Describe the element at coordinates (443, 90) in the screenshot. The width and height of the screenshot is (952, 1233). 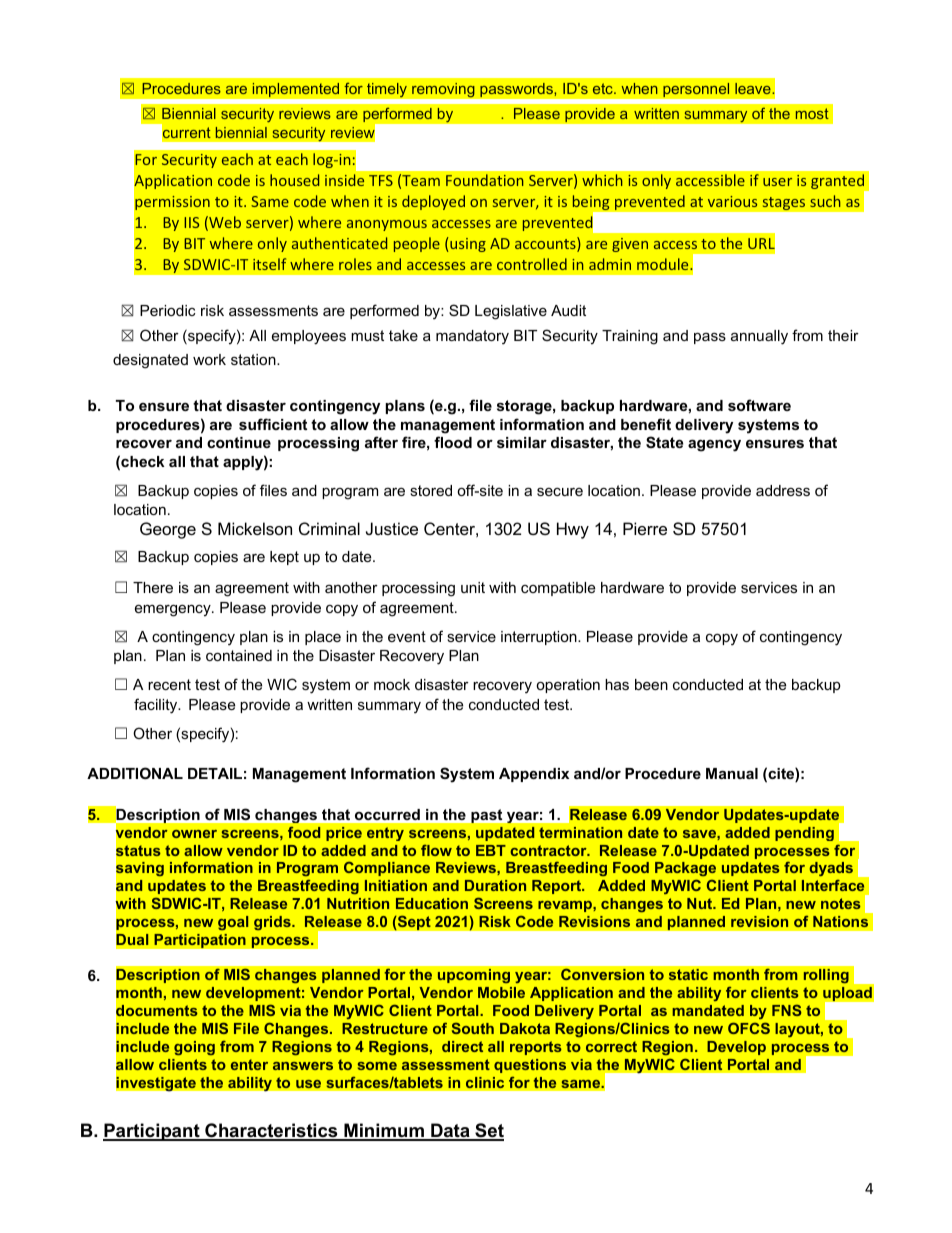
I see `removing` at that location.
